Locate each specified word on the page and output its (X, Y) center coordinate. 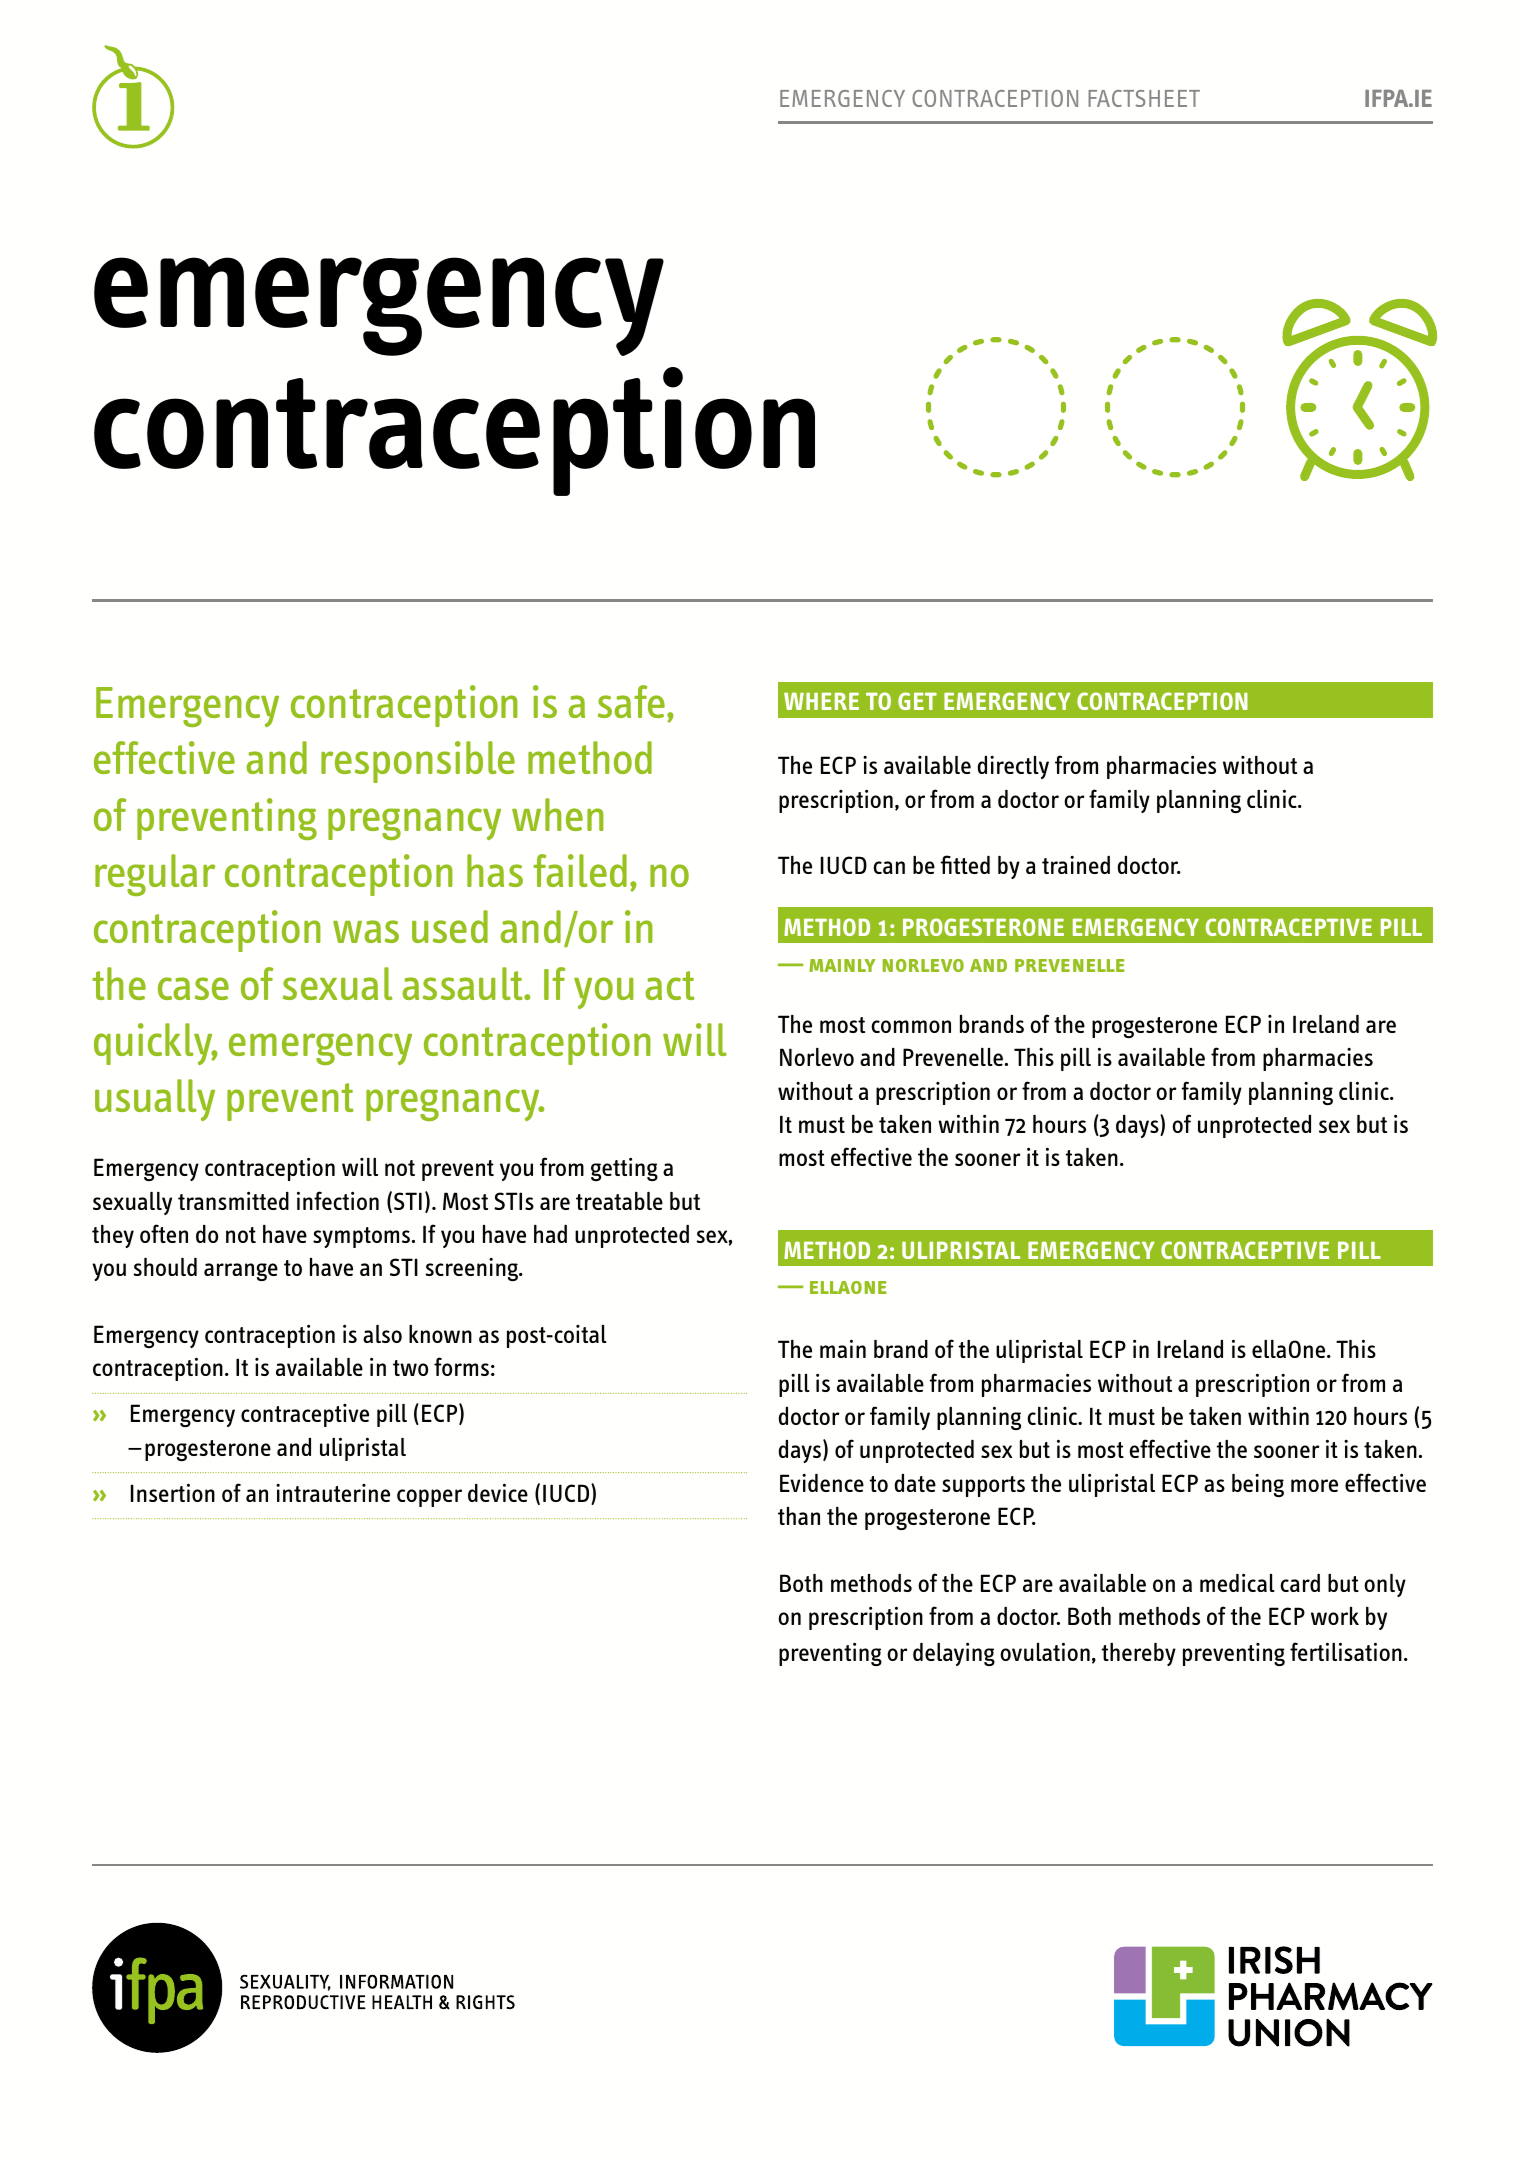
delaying (954, 1654)
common (911, 1026)
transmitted (233, 1200)
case (193, 988)
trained (1076, 865)
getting (624, 1169)
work (1335, 1616)
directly (1013, 767)
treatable (619, 1201)
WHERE (821, 701)
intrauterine (333, 1493)
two (410, 1368)
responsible (418, 762)
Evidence (822, 1483)
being (1258, 1485)
